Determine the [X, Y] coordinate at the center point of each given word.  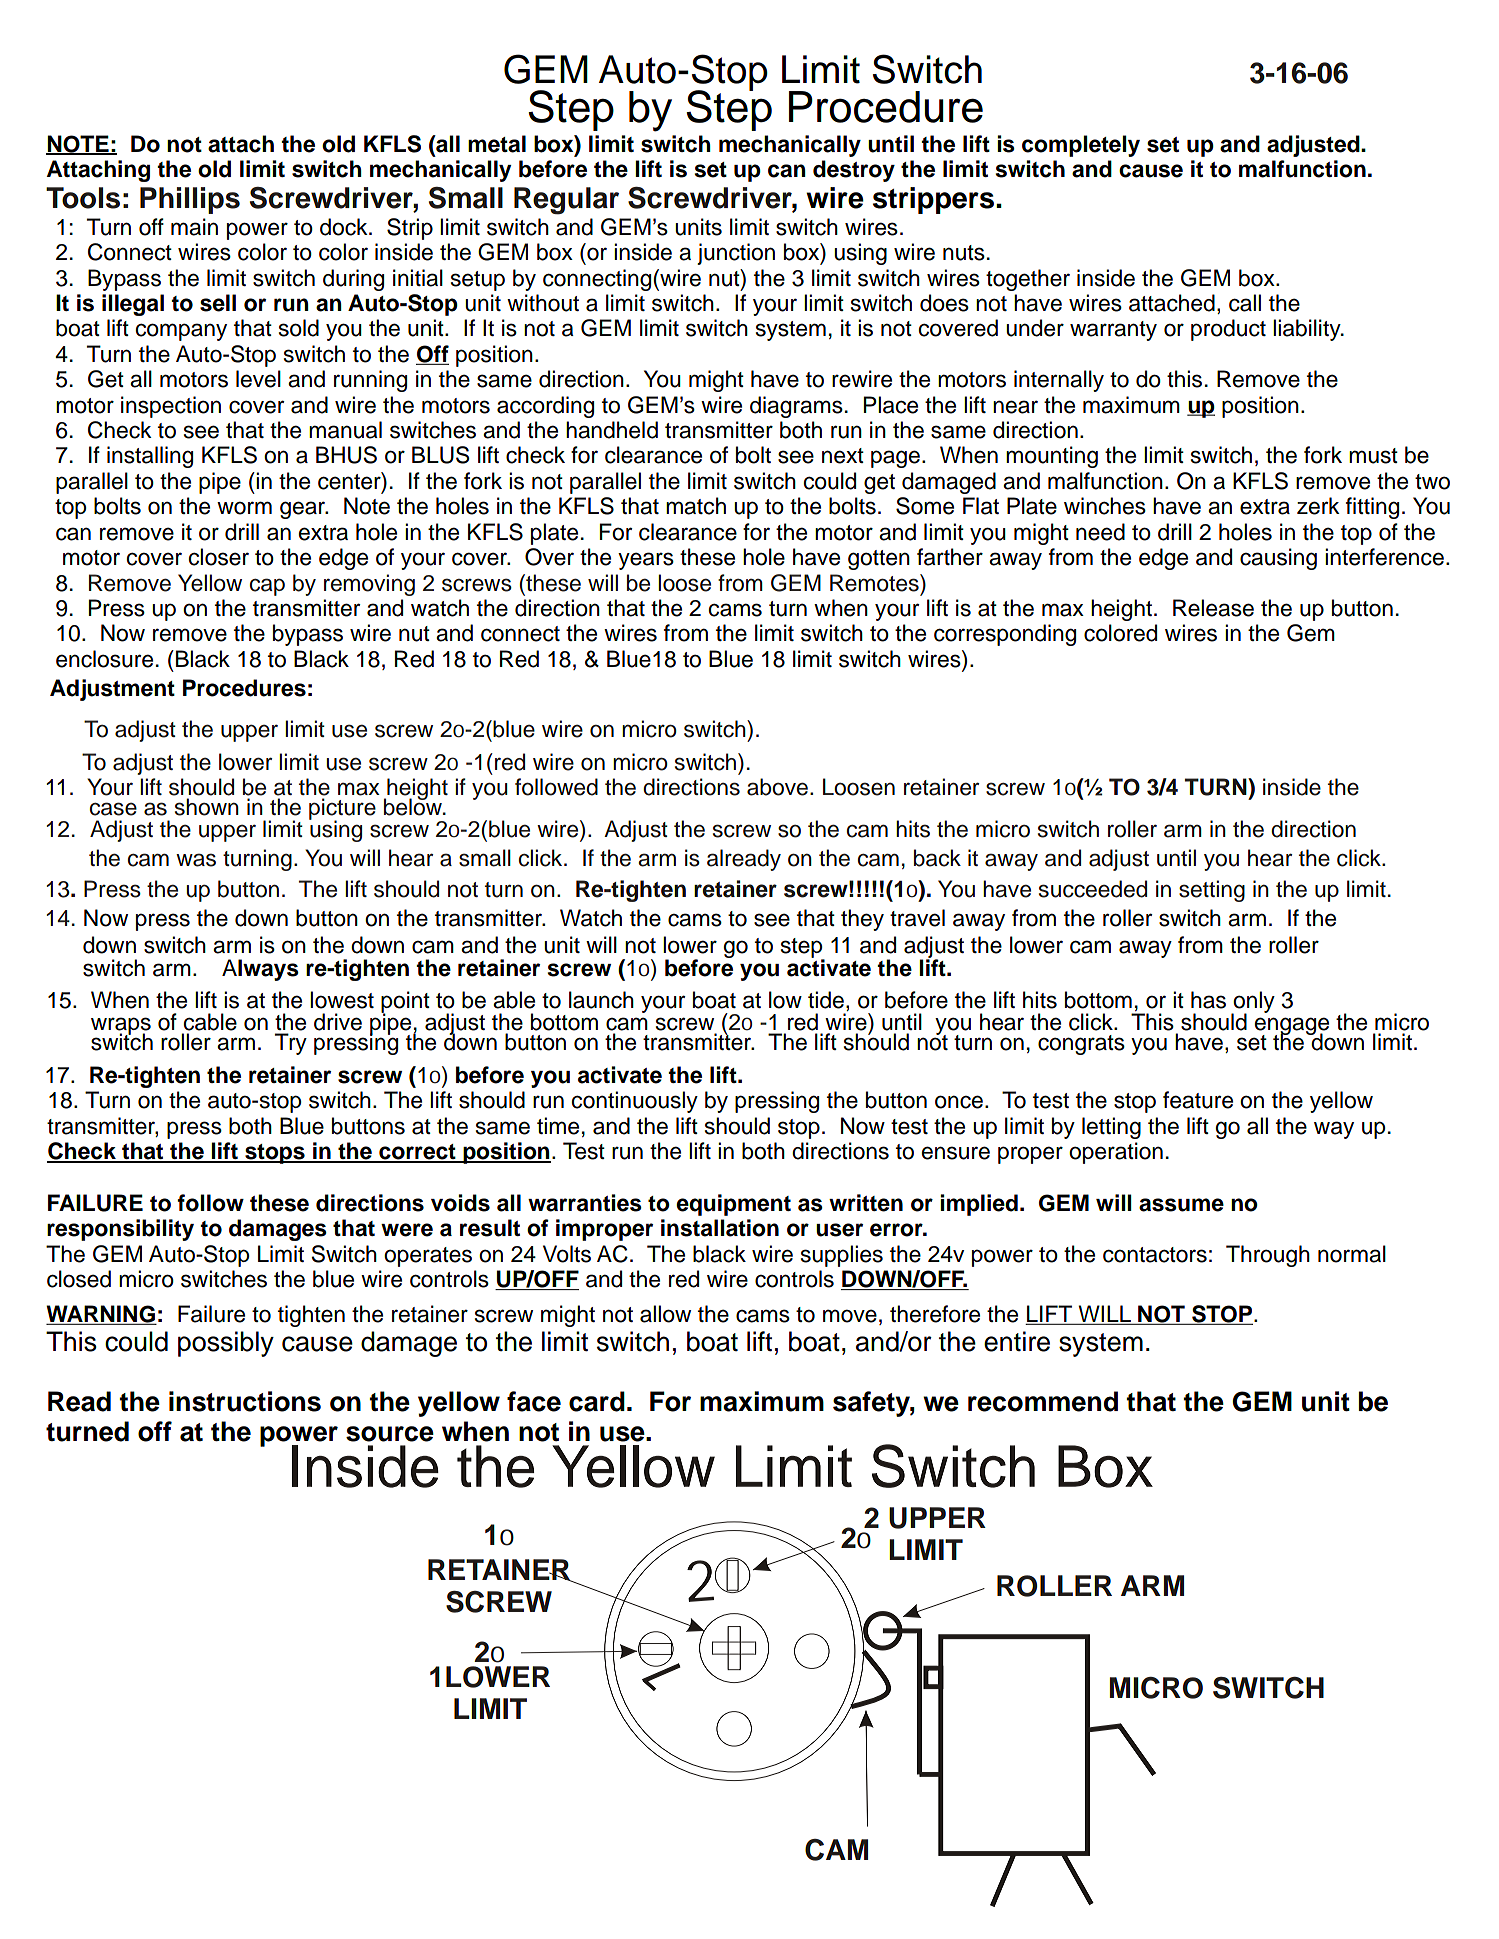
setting [1212, 891]
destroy [854, 171]
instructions [245, 1401]
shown [207, 807]
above [777, 787]
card [597, 1401]
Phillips [190, 200]
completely [1081, 146]
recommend [1043, 1401]
